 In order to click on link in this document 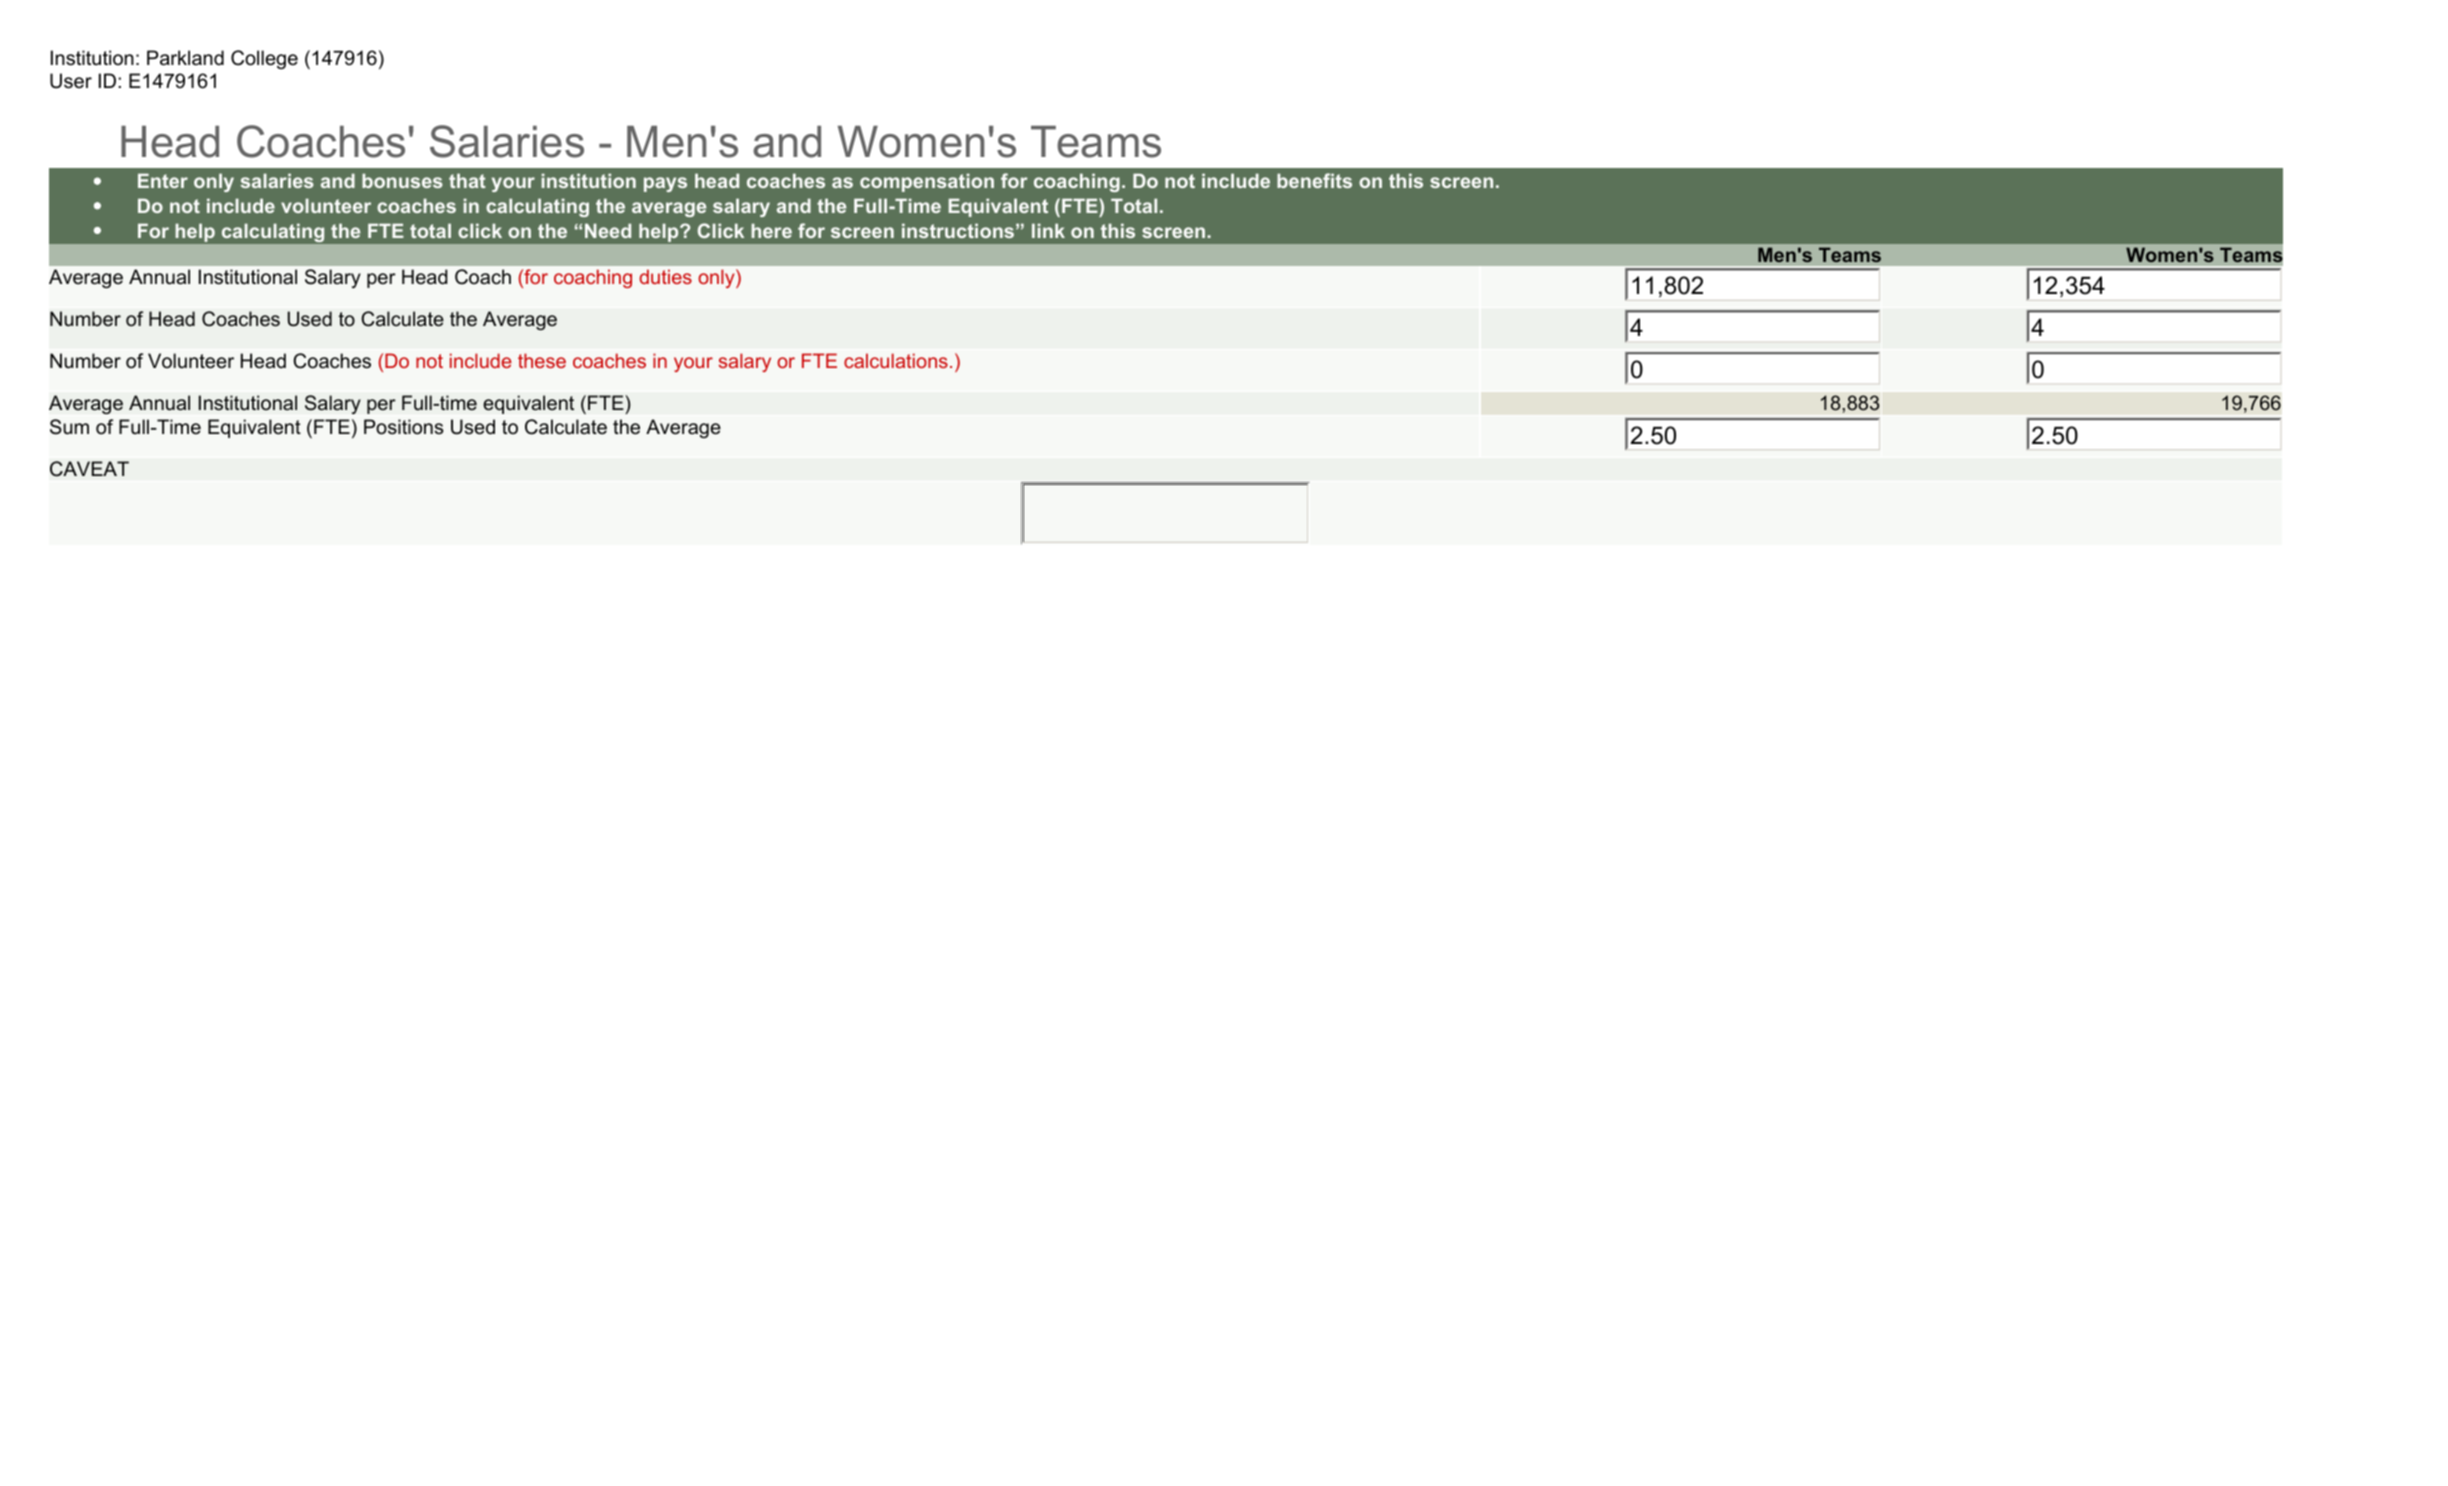, I will do `click(1048, 230)`.
